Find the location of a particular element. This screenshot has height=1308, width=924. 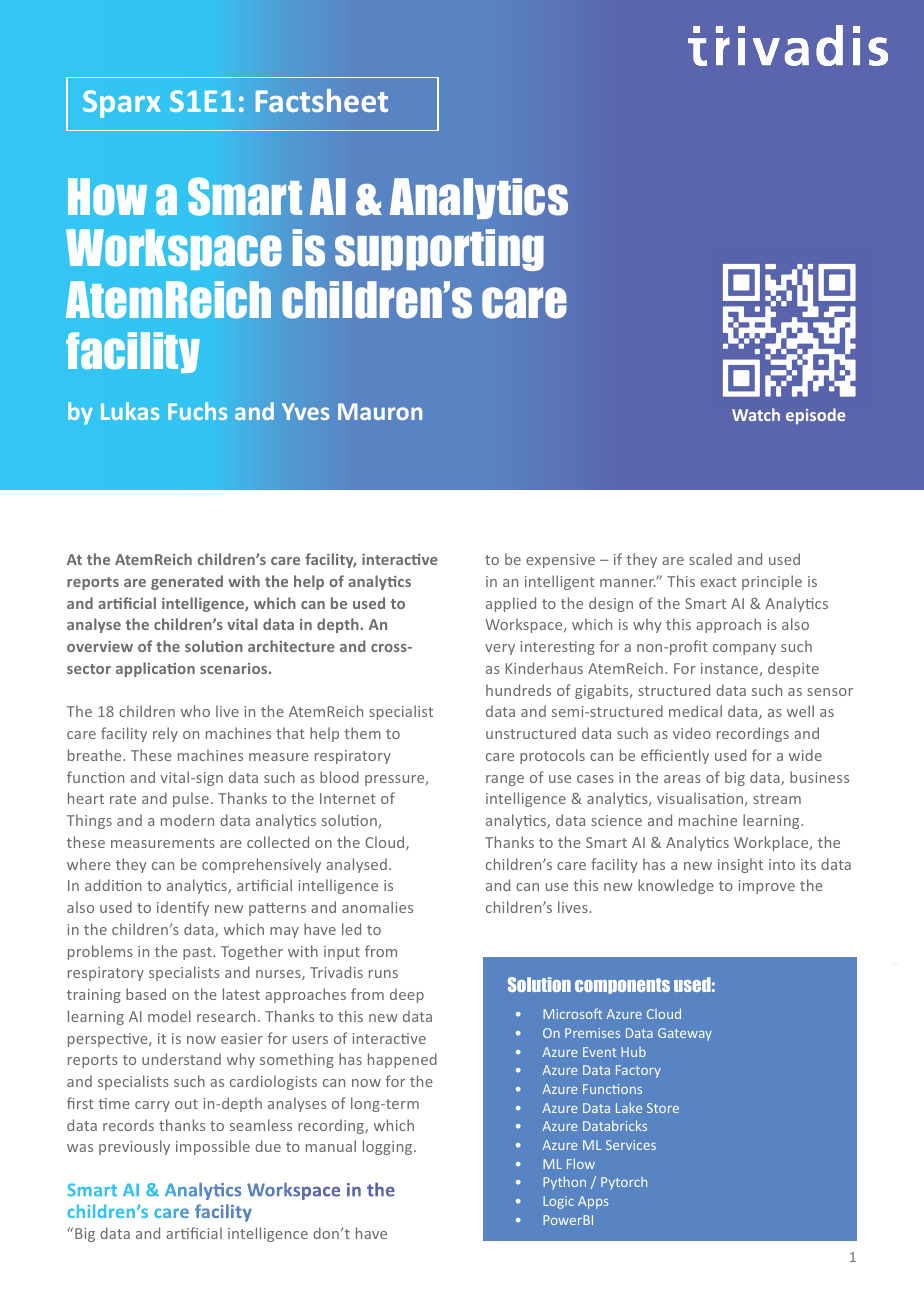

supporting is located at coordinates (439, 250).
